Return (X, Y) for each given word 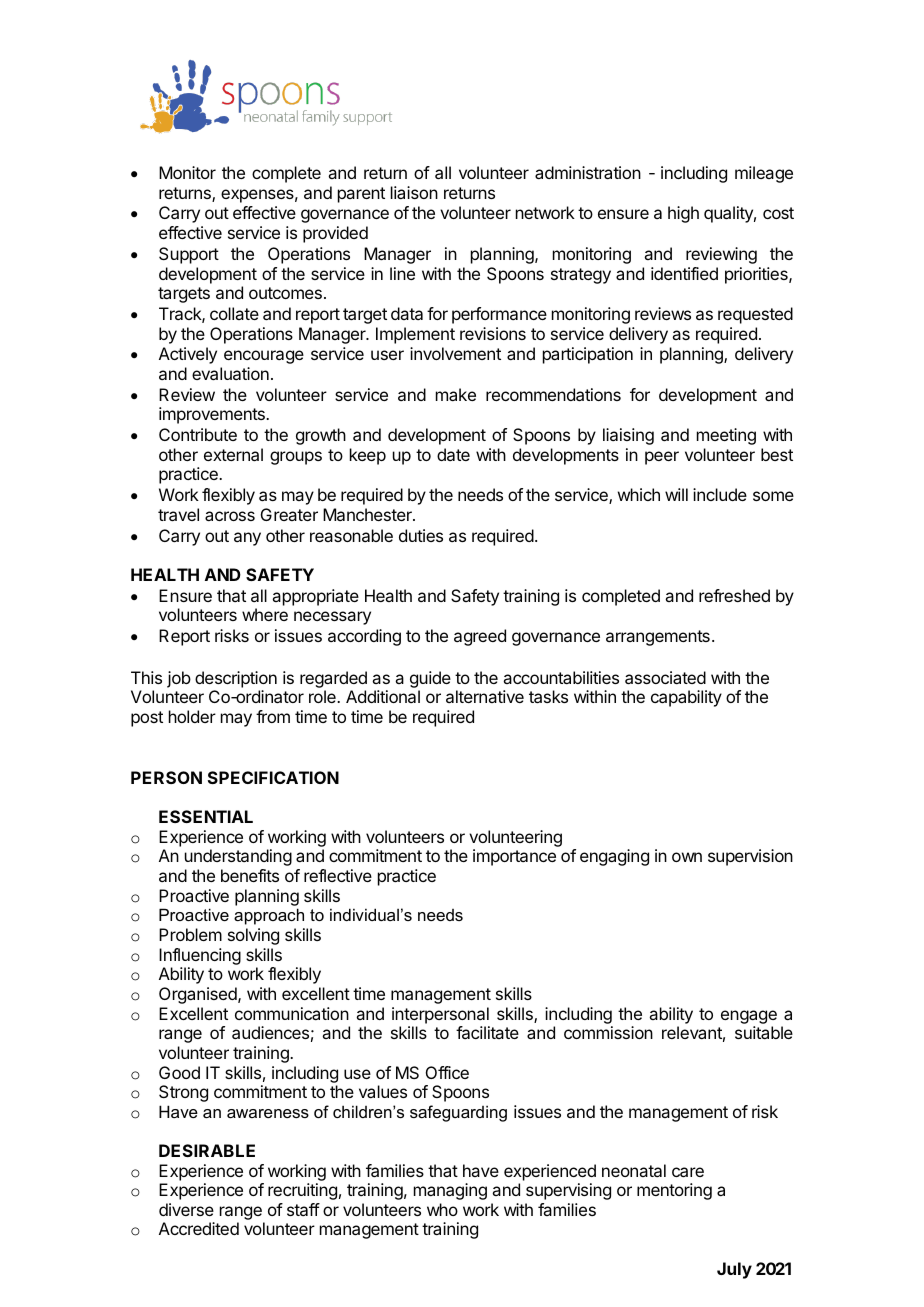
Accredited (199, 1228)
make (456, 394)
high (683, 214)
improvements (213, 415)
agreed (480, 637)
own (687, 857)
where (265, 614)
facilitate (487, 1032)
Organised (199, 995)
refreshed (734, 595)
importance (514, 857)
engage (749, 1017)
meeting (726, 436)
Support (189, 255)
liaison (414, 192)
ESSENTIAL (206, 816)
